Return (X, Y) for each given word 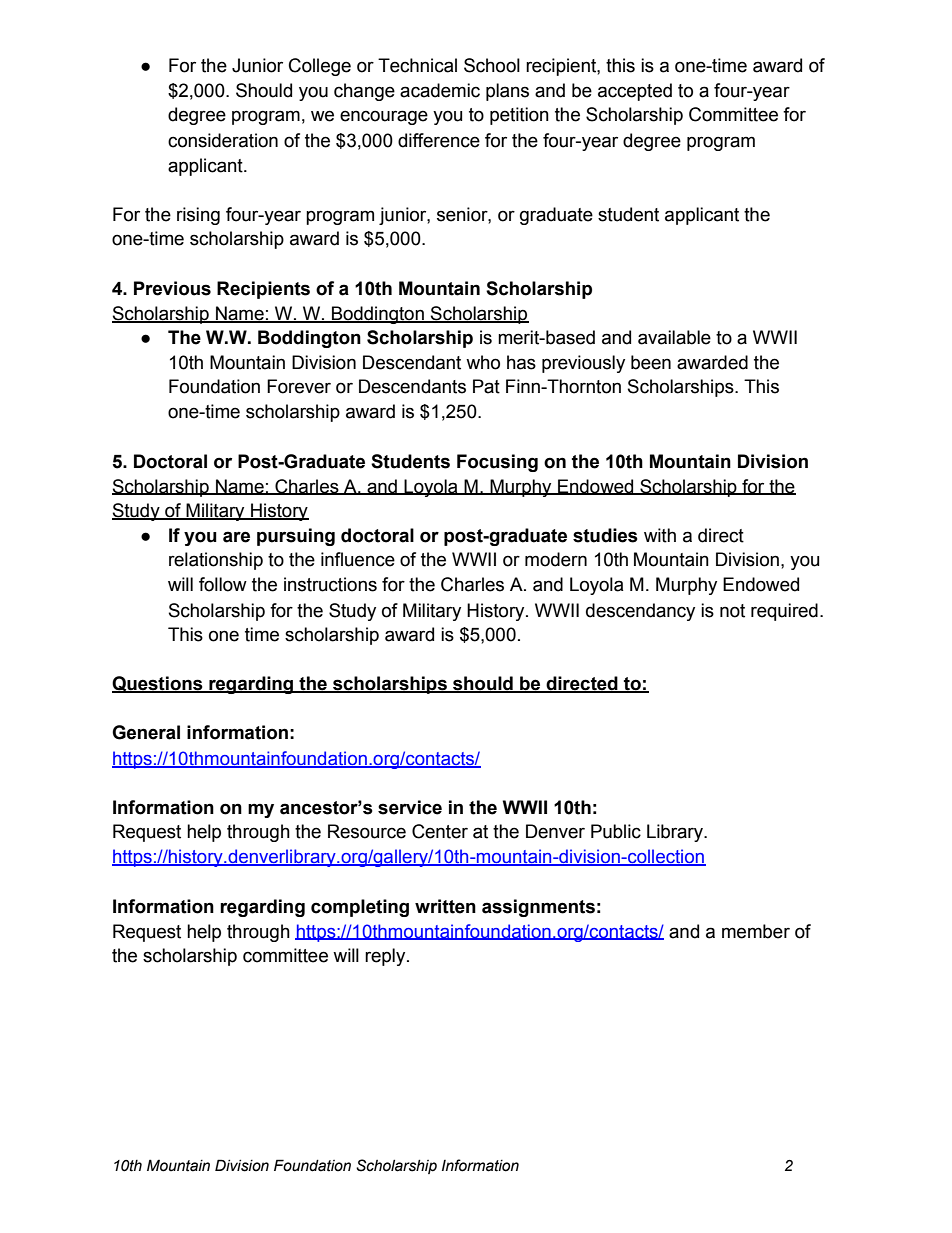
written (445, 906)
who (483, 362)
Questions (158, 684)
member (756, 931)
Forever (299, 386)
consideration (223, 140)
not (732, 611)
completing (360, 908)
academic (440, 90)
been (651, 362)
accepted (635, 92)
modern (556, 559)
